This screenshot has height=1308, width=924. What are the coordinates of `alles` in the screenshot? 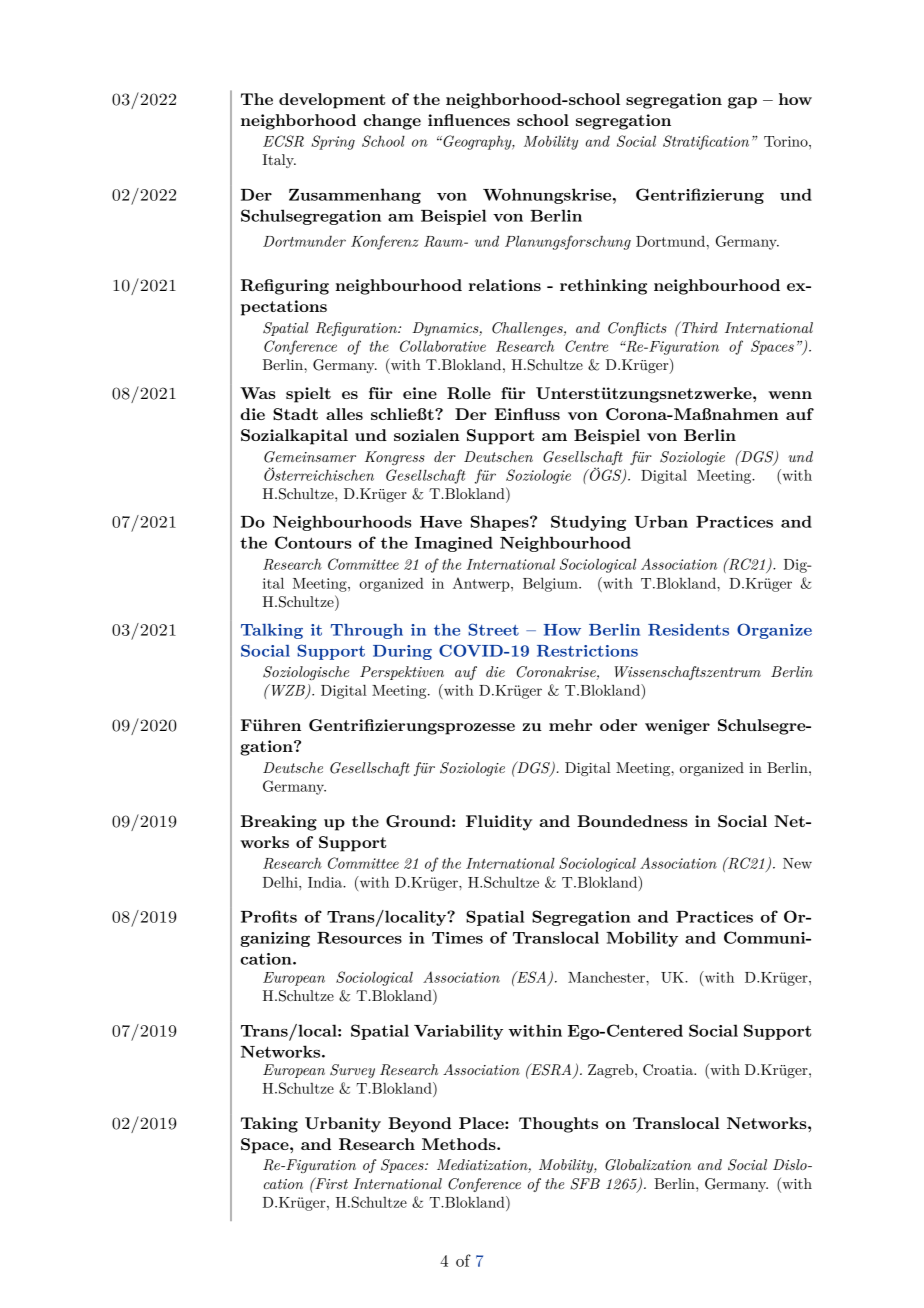 It's located at (344, 414).
